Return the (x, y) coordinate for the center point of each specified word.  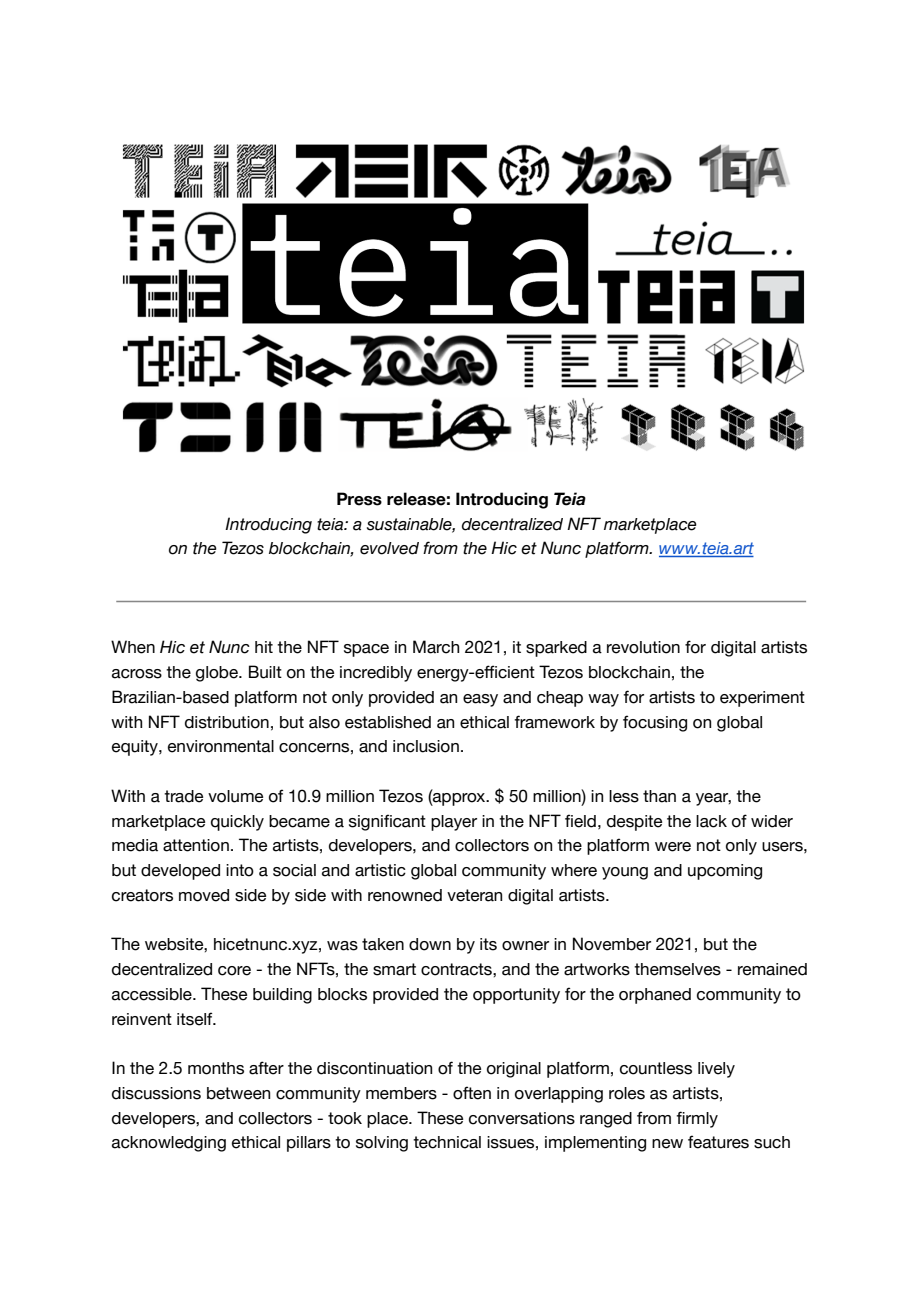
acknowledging (169, 1144)
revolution (643, 647)
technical (447, 1142)
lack (711, 821)
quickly (237, 823)
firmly (697, 1119)
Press (359, 499)
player (454, 823)
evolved (389, 548)
